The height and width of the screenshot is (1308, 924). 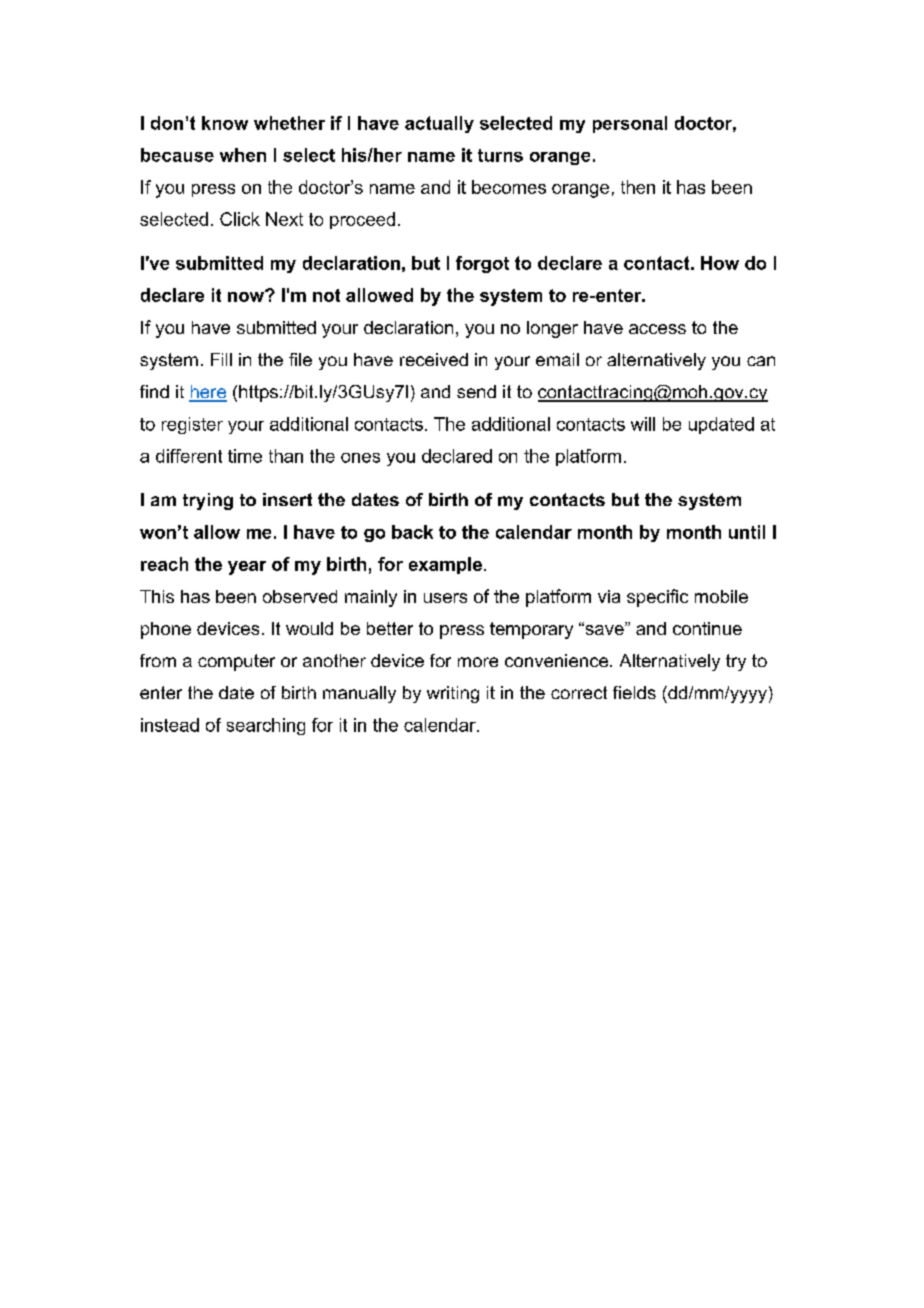 What do you see at coordinates (221, 359) in the screenshot?
I see `Fill` at bounding box center [221, 359].
